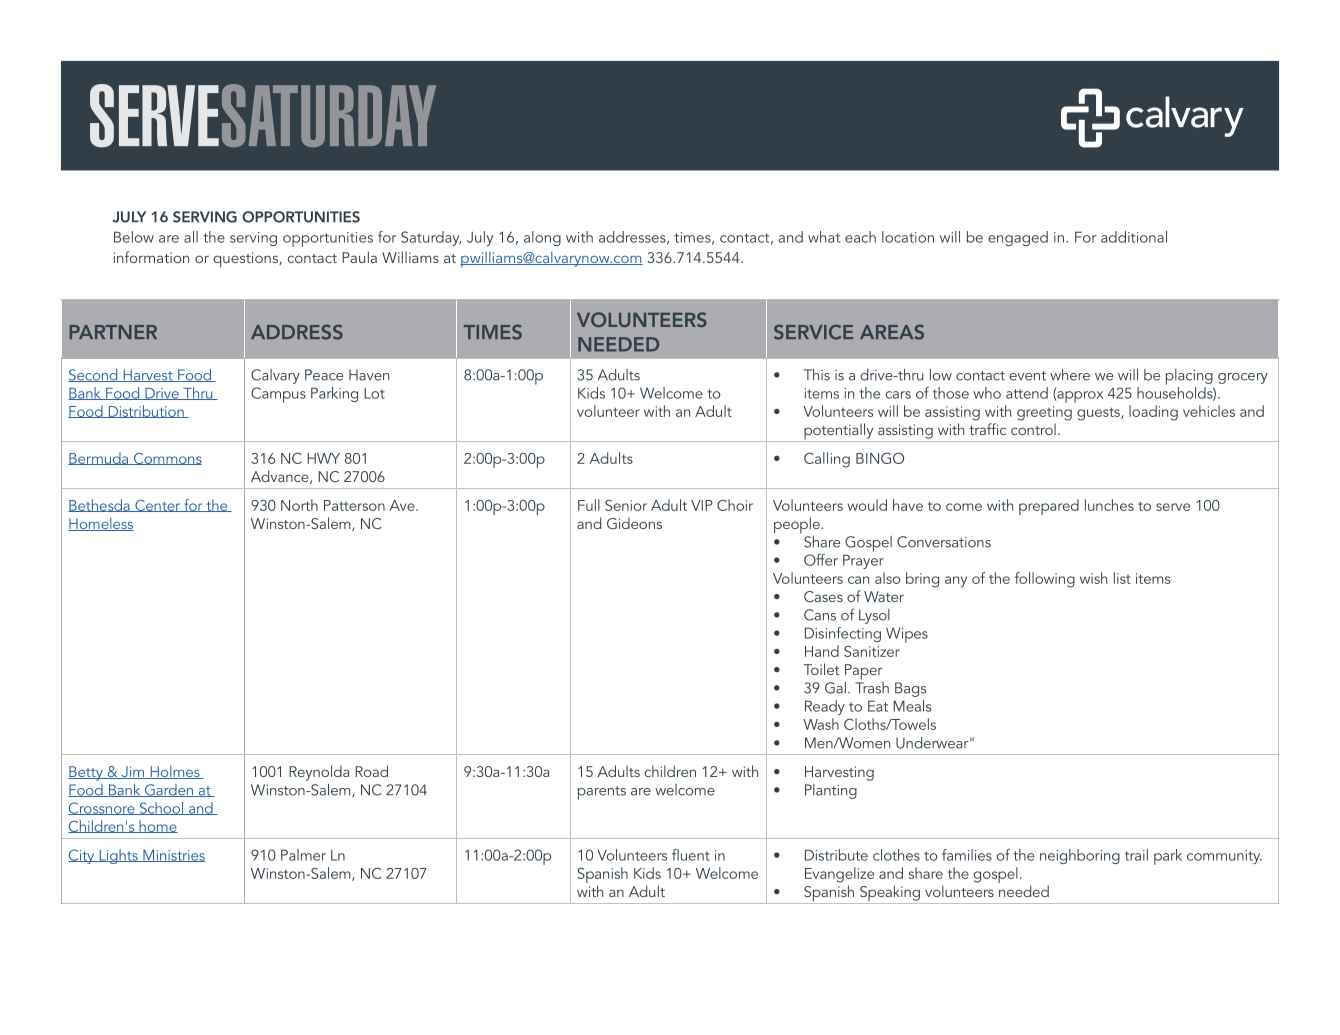 This document has width=1340, height=1035. What do you see at coordinates (1033, 429) in the document?
I see `control` at bounding box center [1033, 429].
